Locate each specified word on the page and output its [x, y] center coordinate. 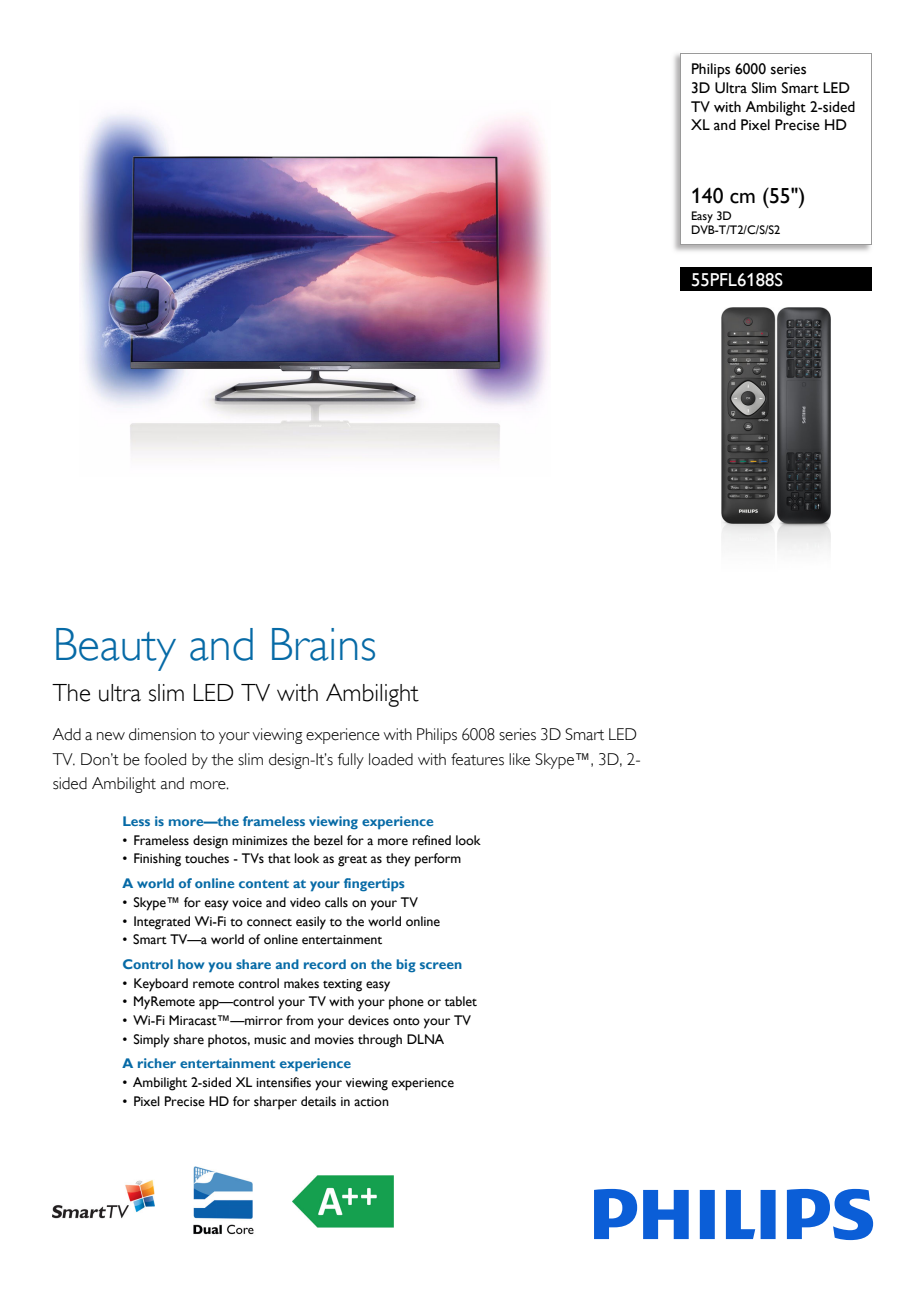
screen [441, 965]
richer [157, 1063]
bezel [328, 840]
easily [311, 923]
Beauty [116, 649]
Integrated [162, 923]
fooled [165, 759]
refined [432, 840]
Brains [323, 644]
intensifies [283, 1082]
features [477, 759]
